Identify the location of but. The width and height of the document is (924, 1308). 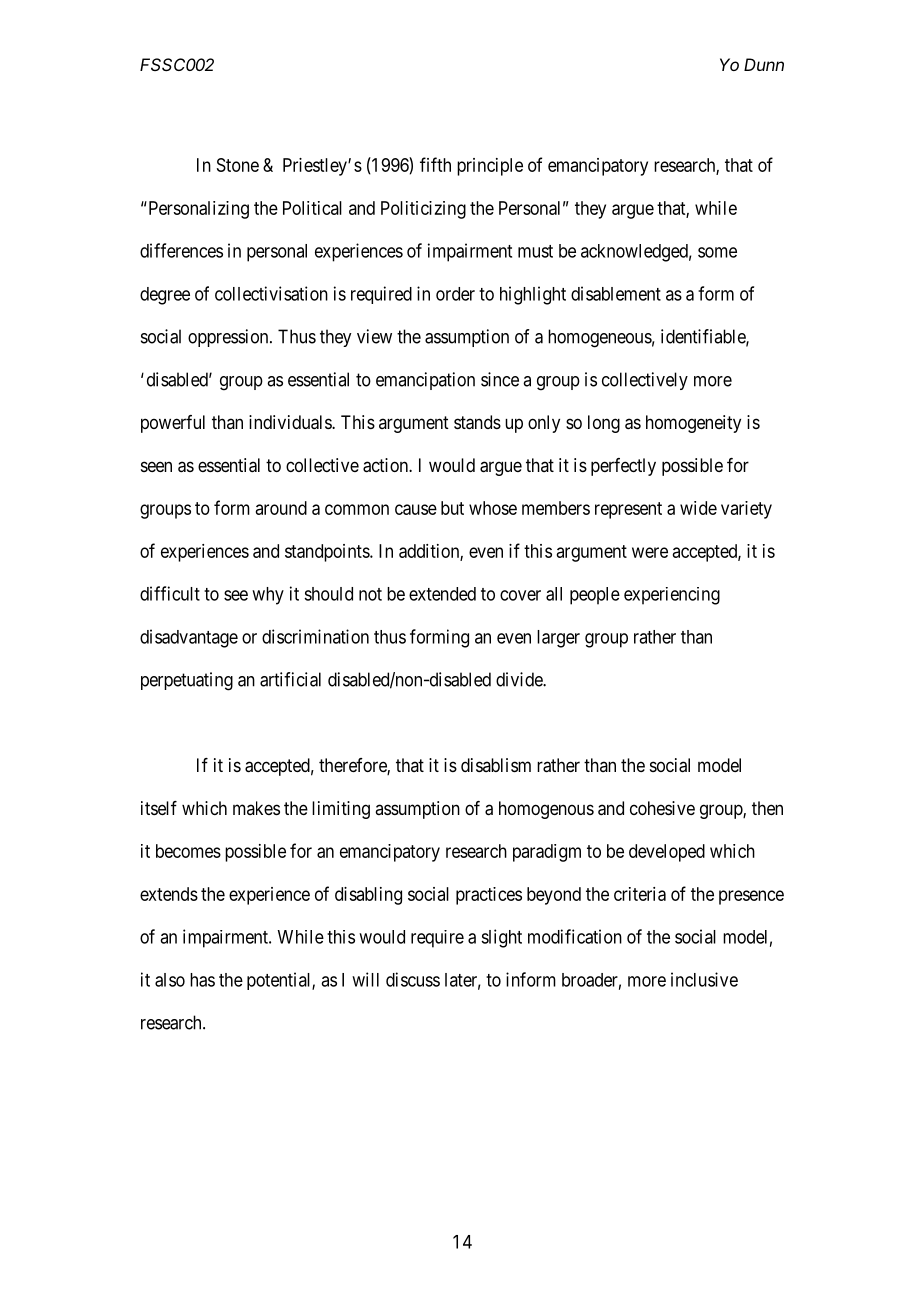
(452, 508).
